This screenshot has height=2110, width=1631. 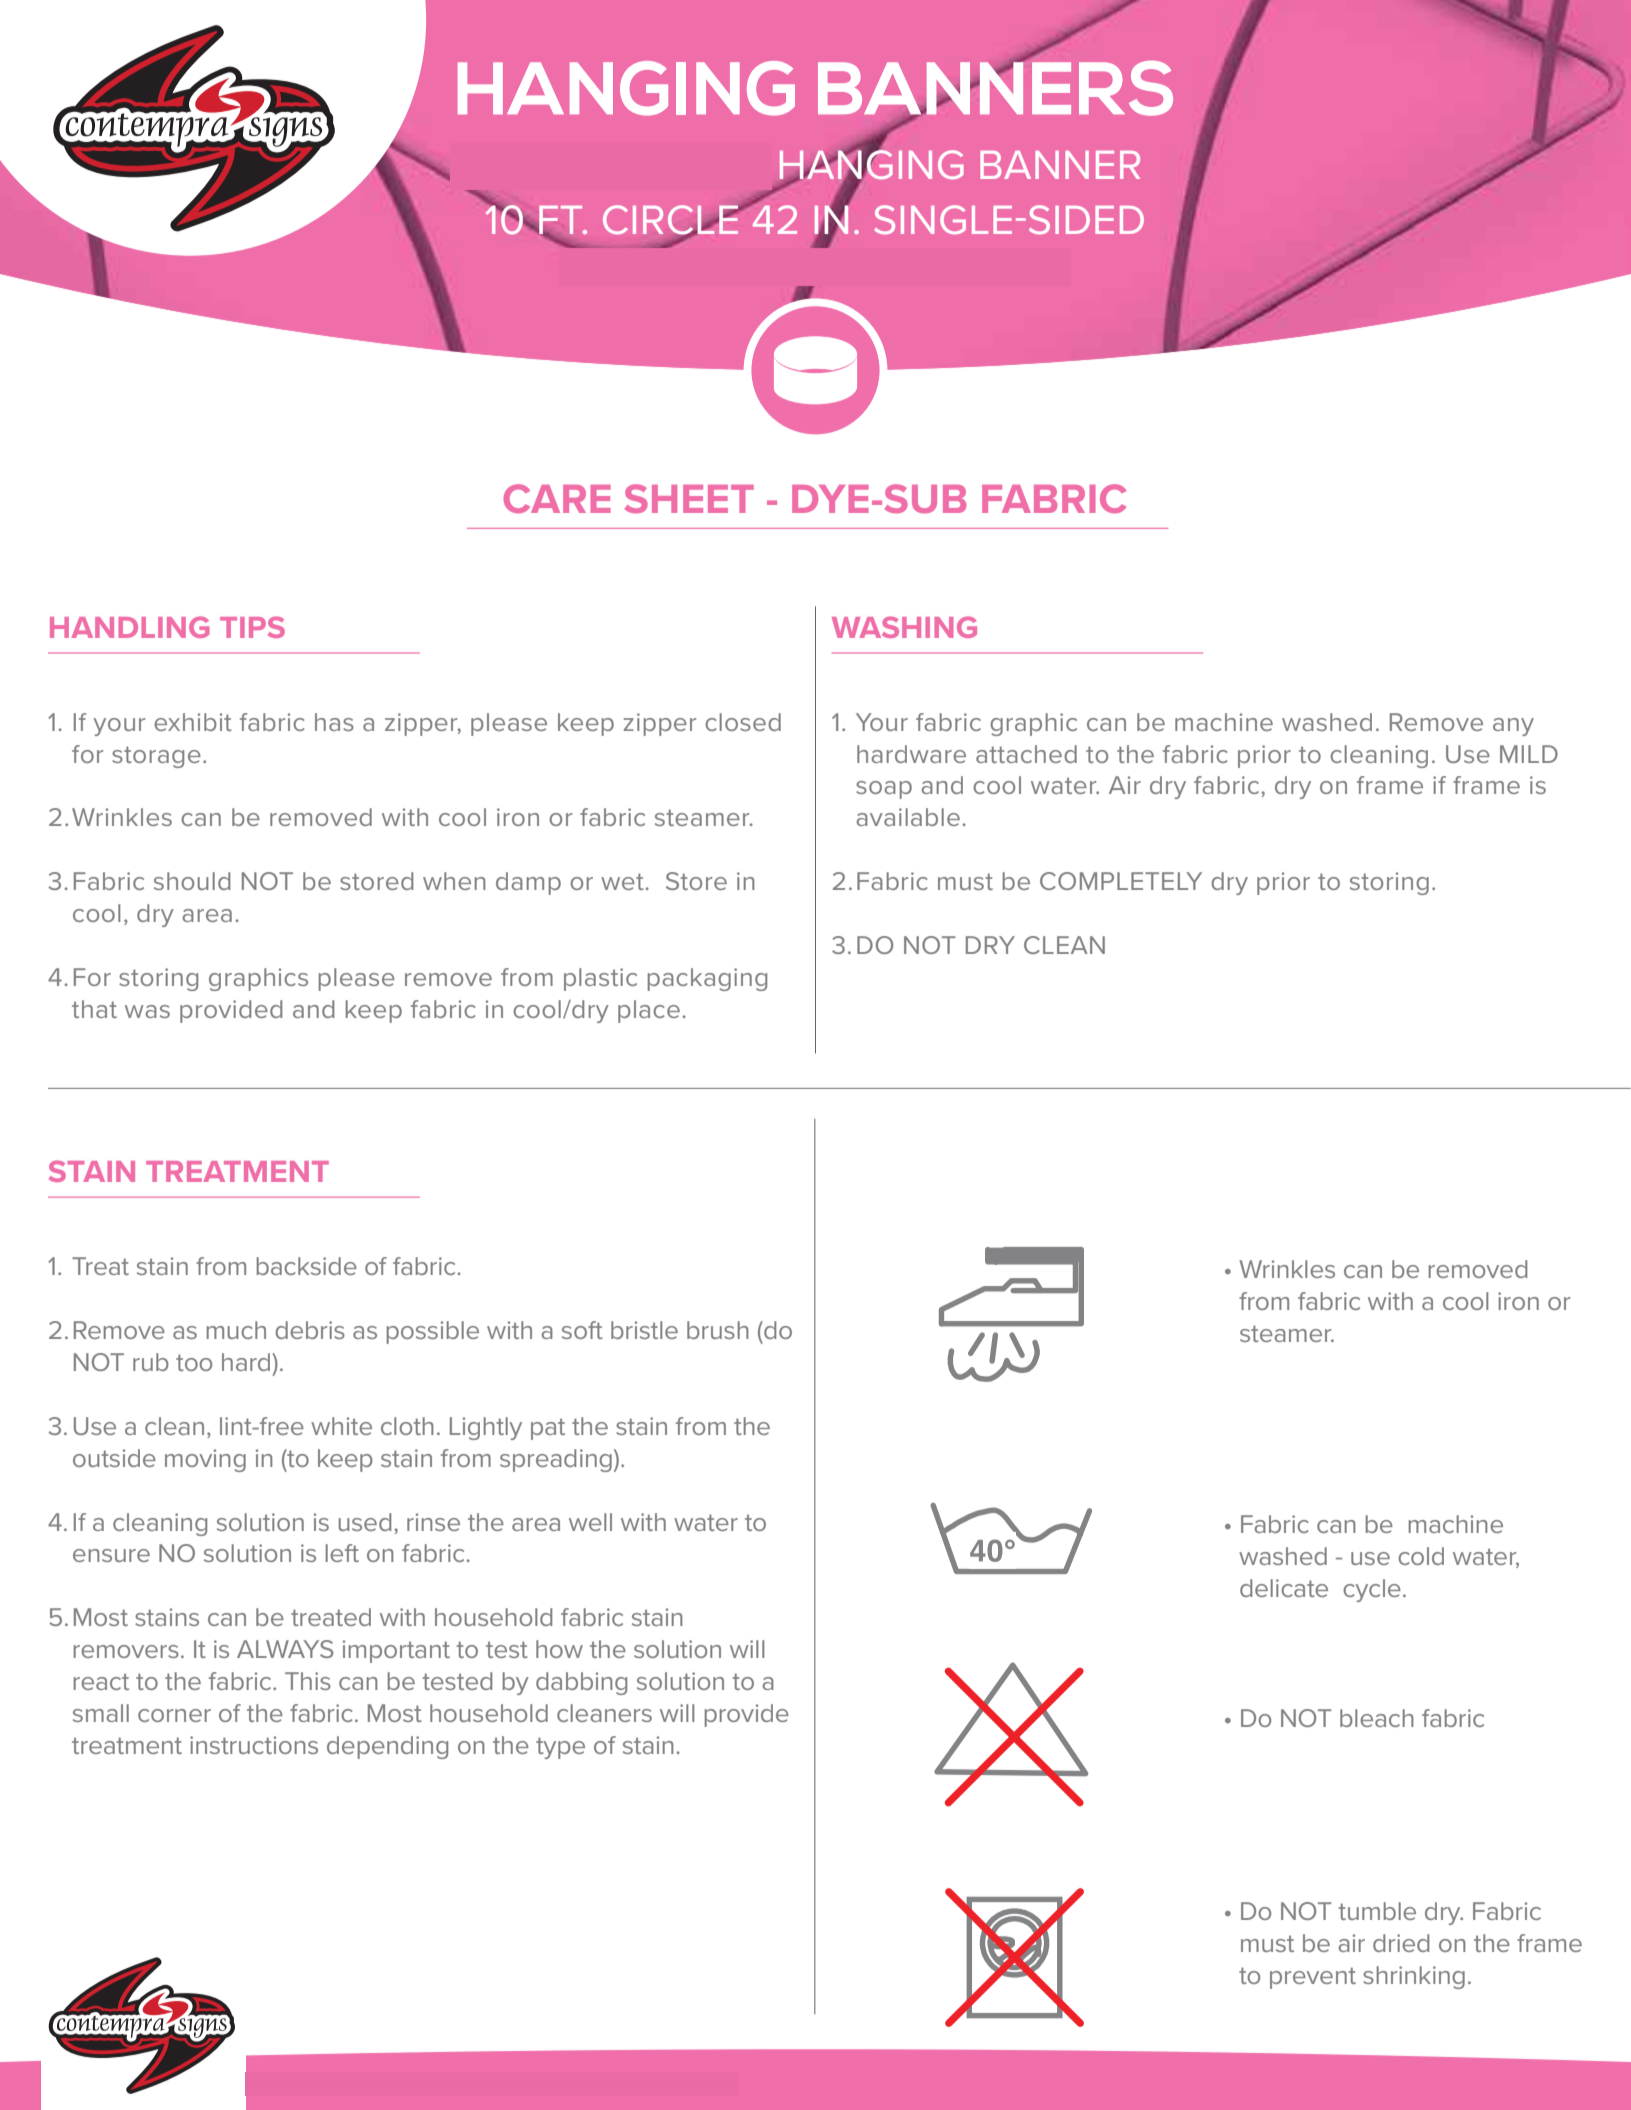 What do you see at coordinates (1121, 881) in the screenshot?
I see `COMPLETELY` at bounding box center [1121, 881].
